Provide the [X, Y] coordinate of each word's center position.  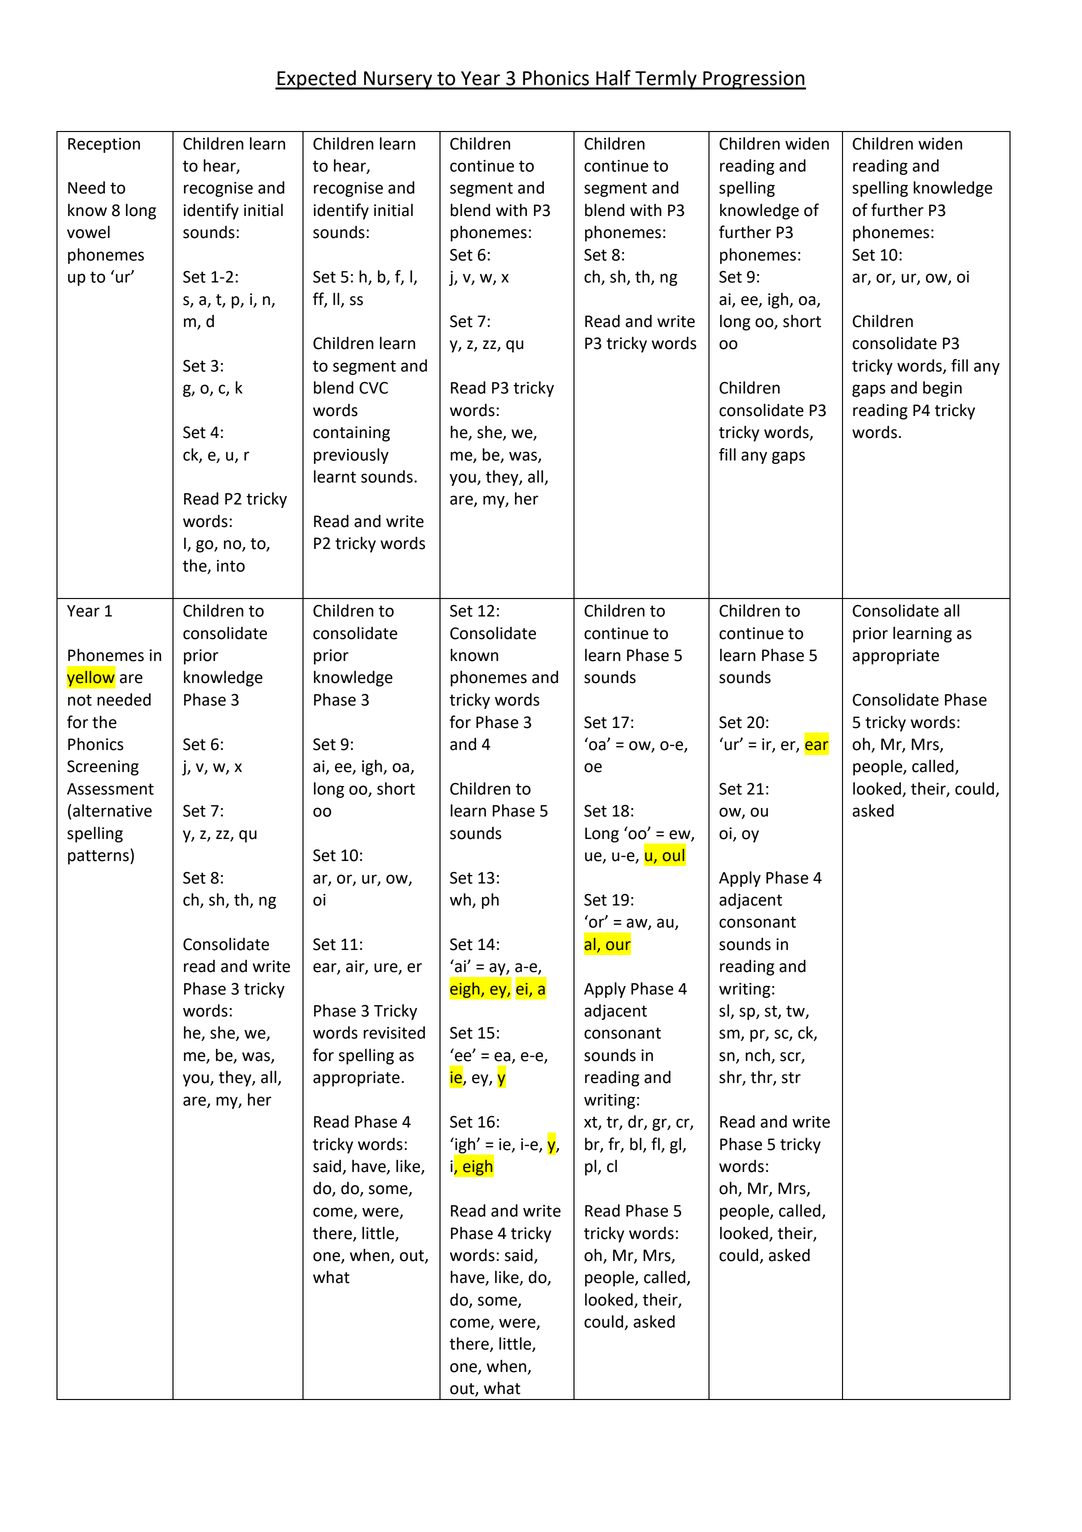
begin [942, 389]
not [80, 700]
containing [351, 434]
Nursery [398, 80]
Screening [103, 768]
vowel [88, 232]
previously [351, 456]
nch [758, 1056]
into [231, 566]
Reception [104, 145]
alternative [112, 810]
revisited [394, 1032]
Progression [753, 80]
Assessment [110, 789]
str [791, 1078]
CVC [373, 388]
